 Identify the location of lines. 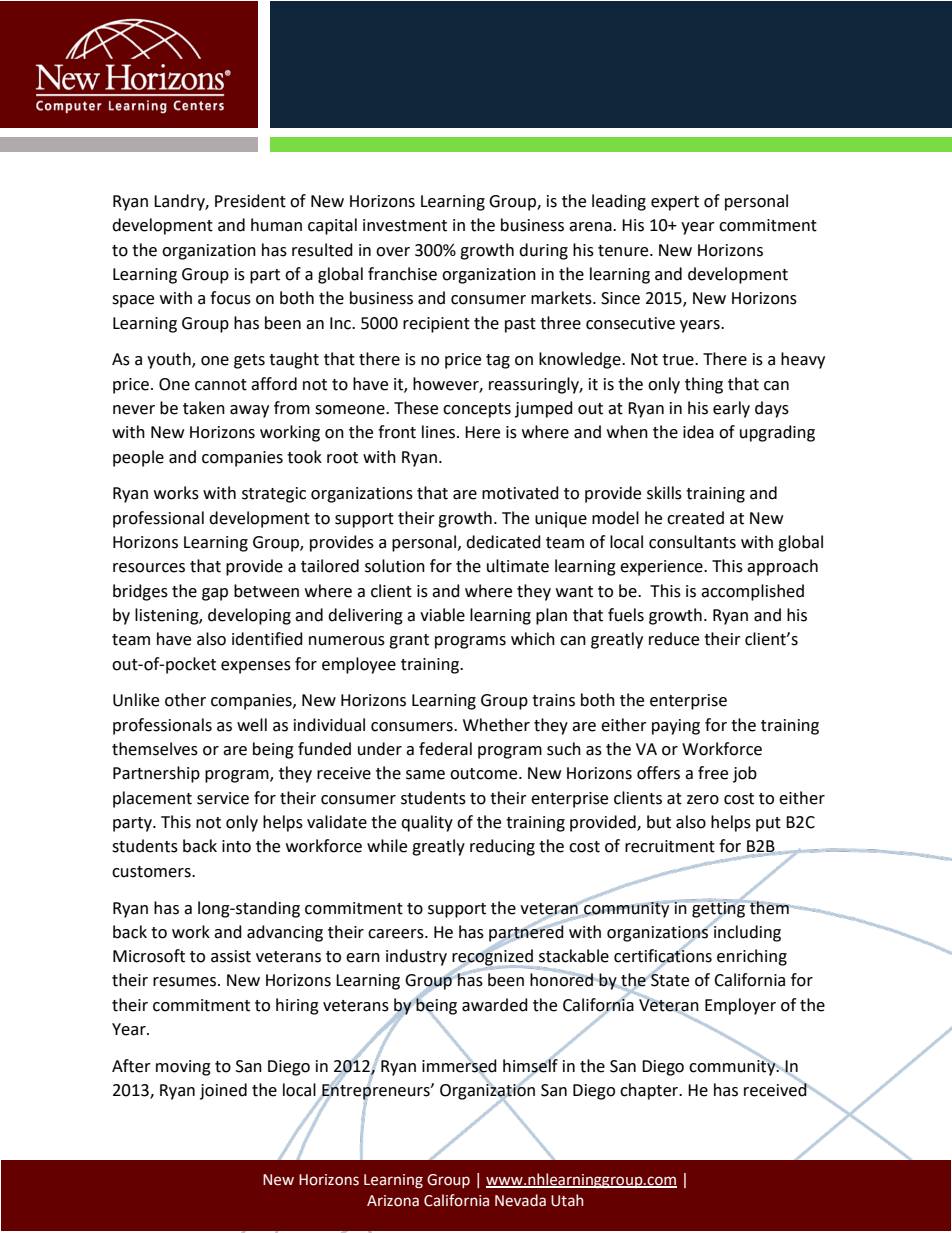
(440, 432).
